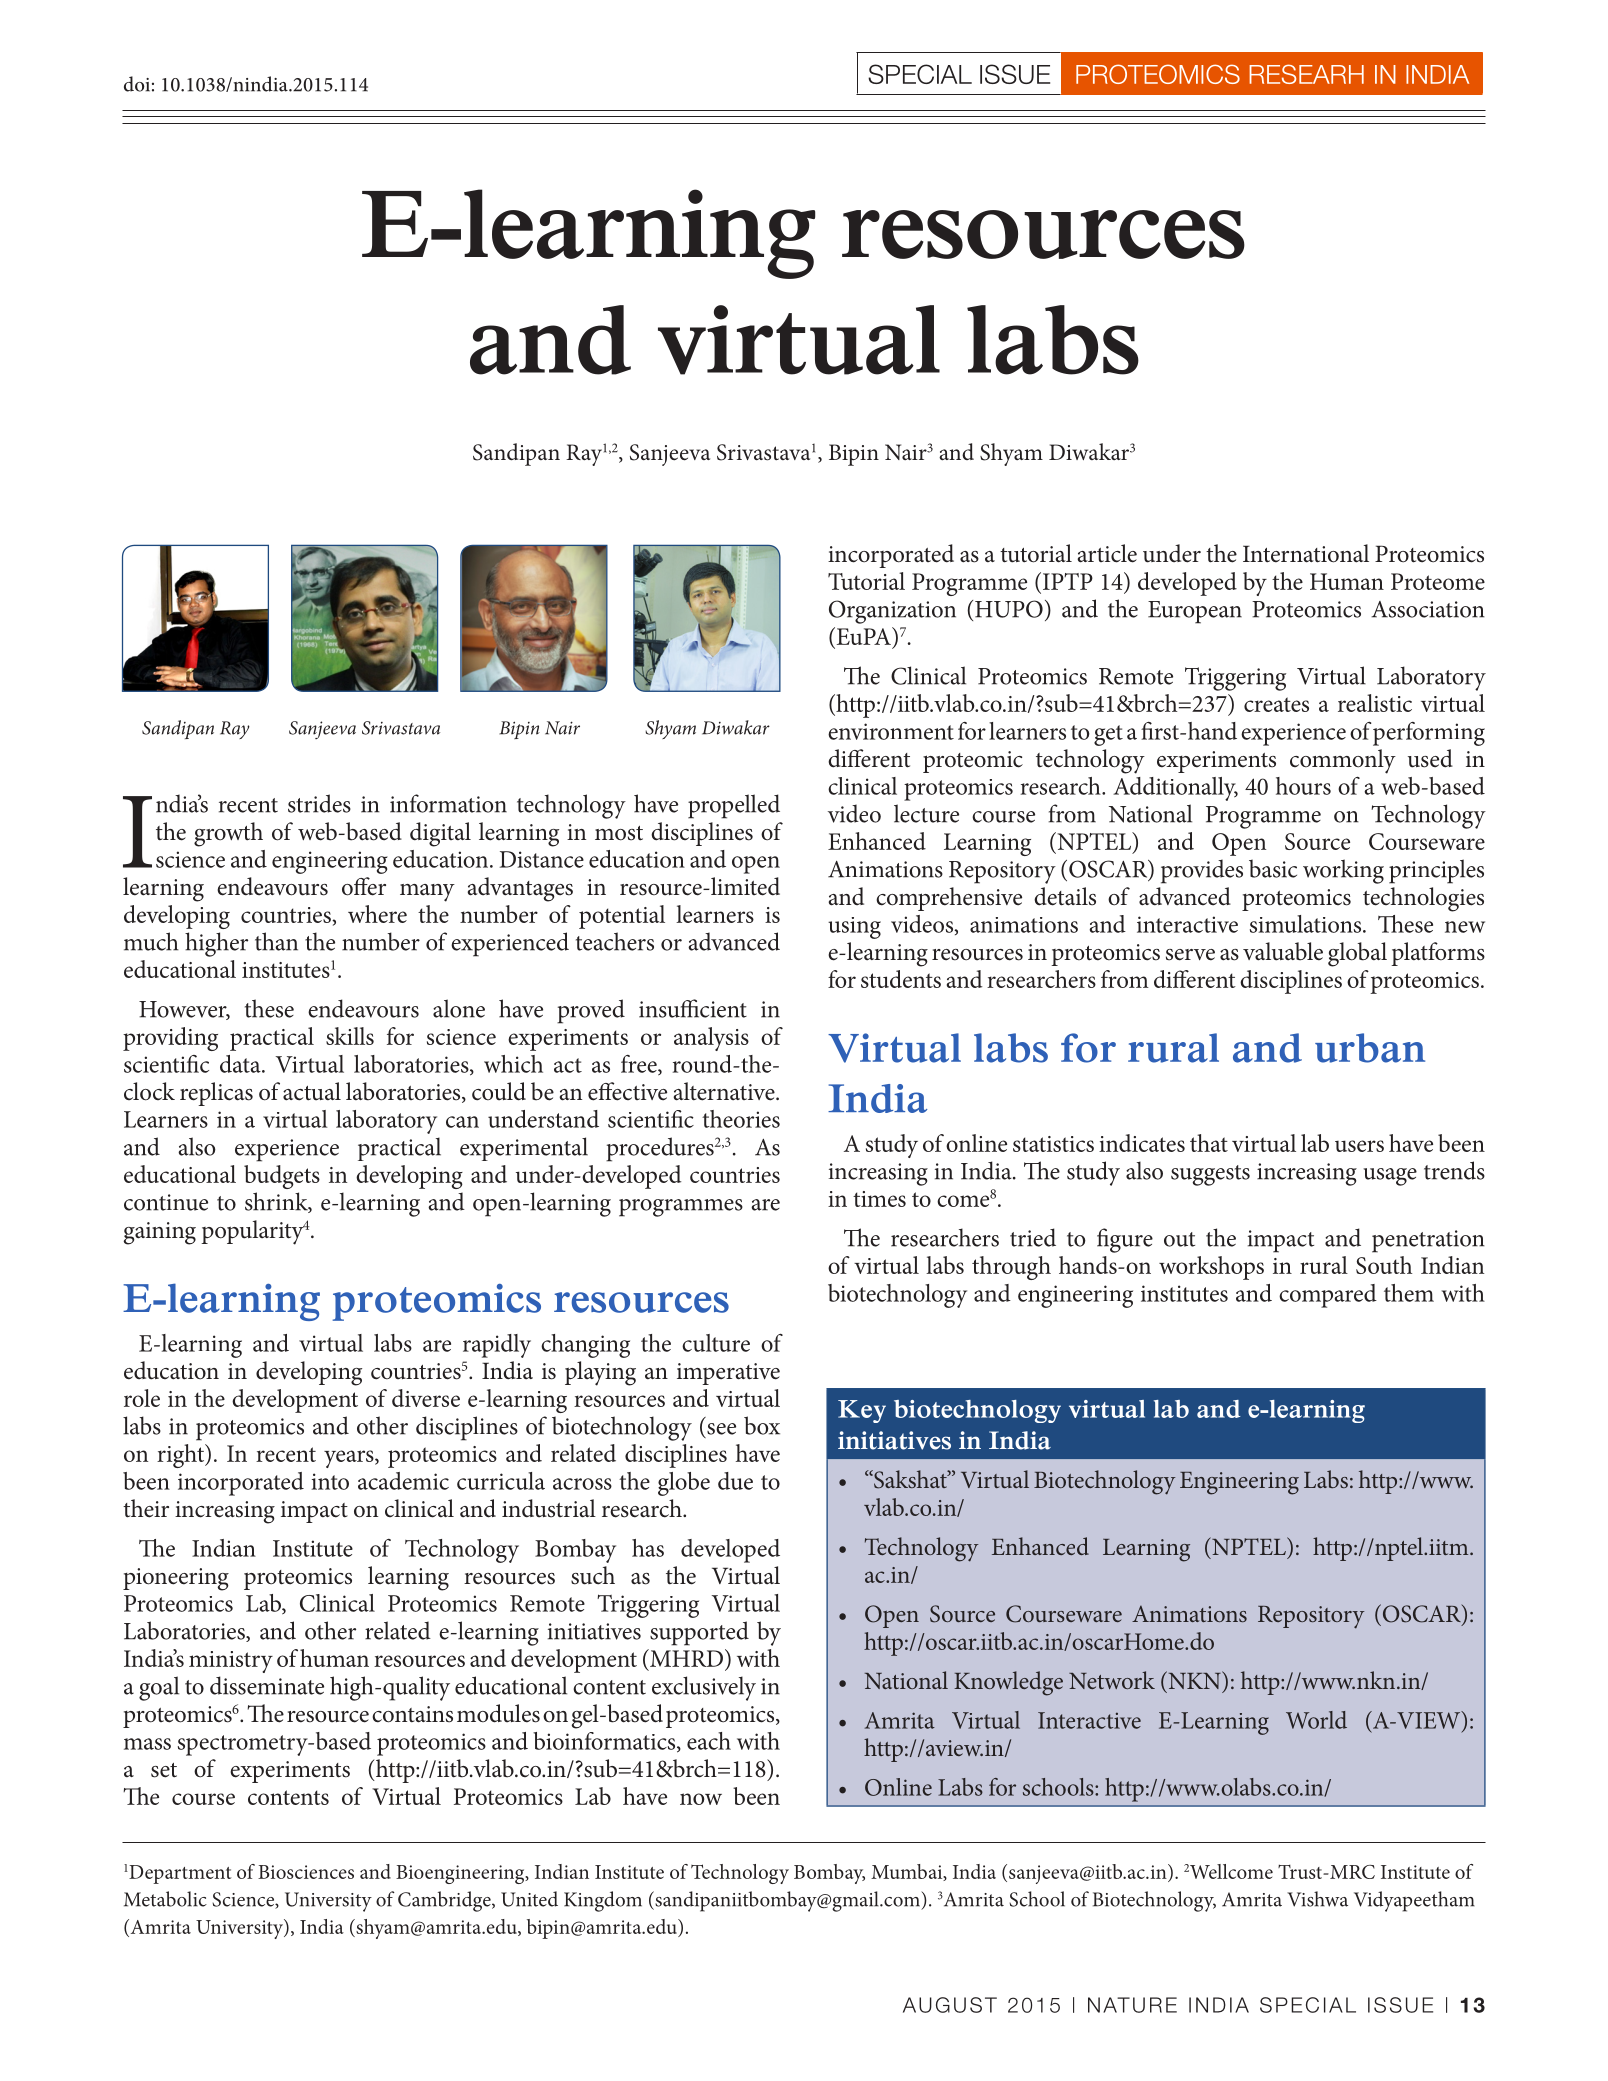 The image size is (1608, 2081). I want to click on budgets, so click(282, 1177).
